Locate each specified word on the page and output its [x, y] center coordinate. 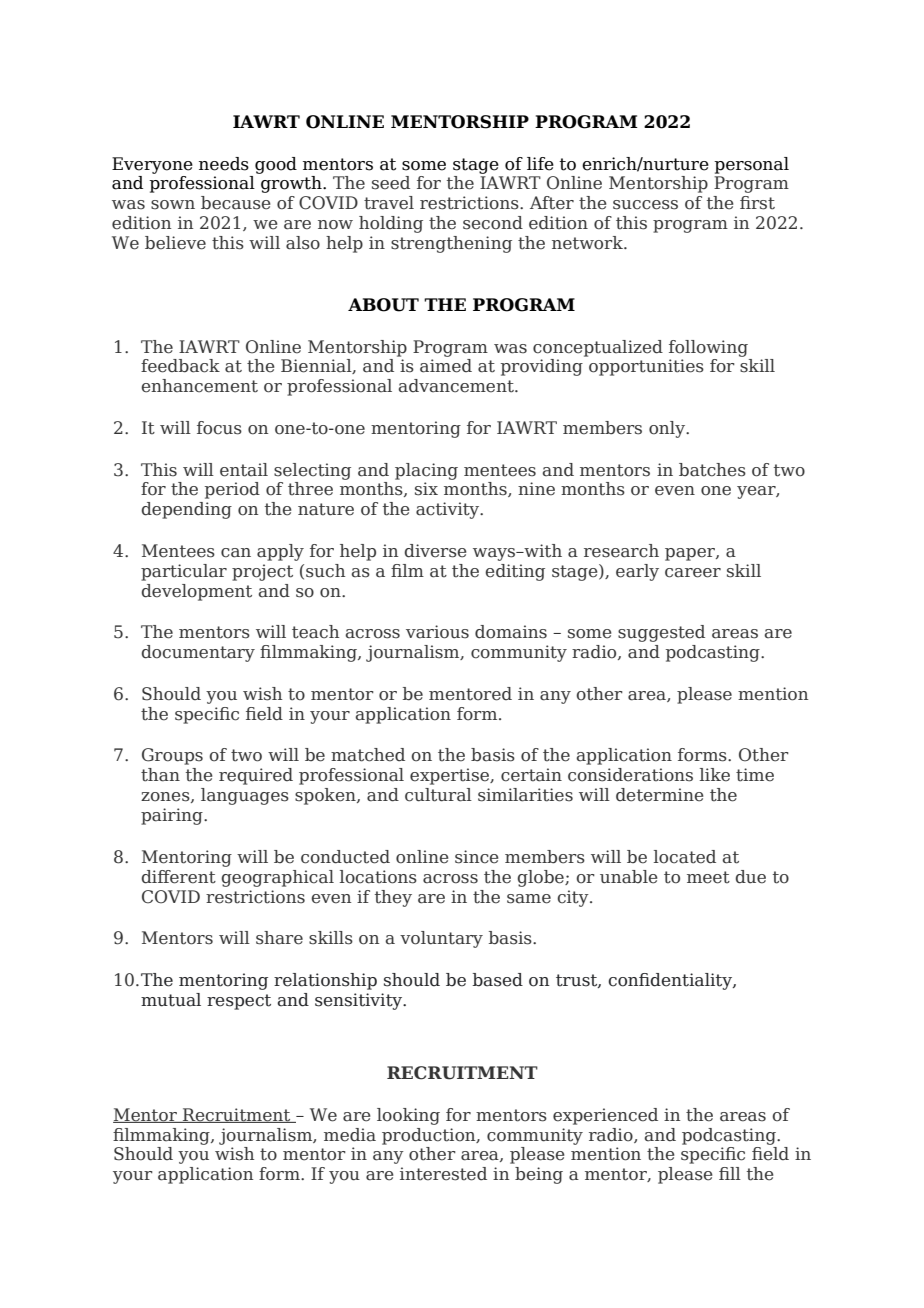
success [645, 205]
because [235, 203]
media [350, 1135]
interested [443, 1174]
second [493, 223]
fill [730, 1173]
